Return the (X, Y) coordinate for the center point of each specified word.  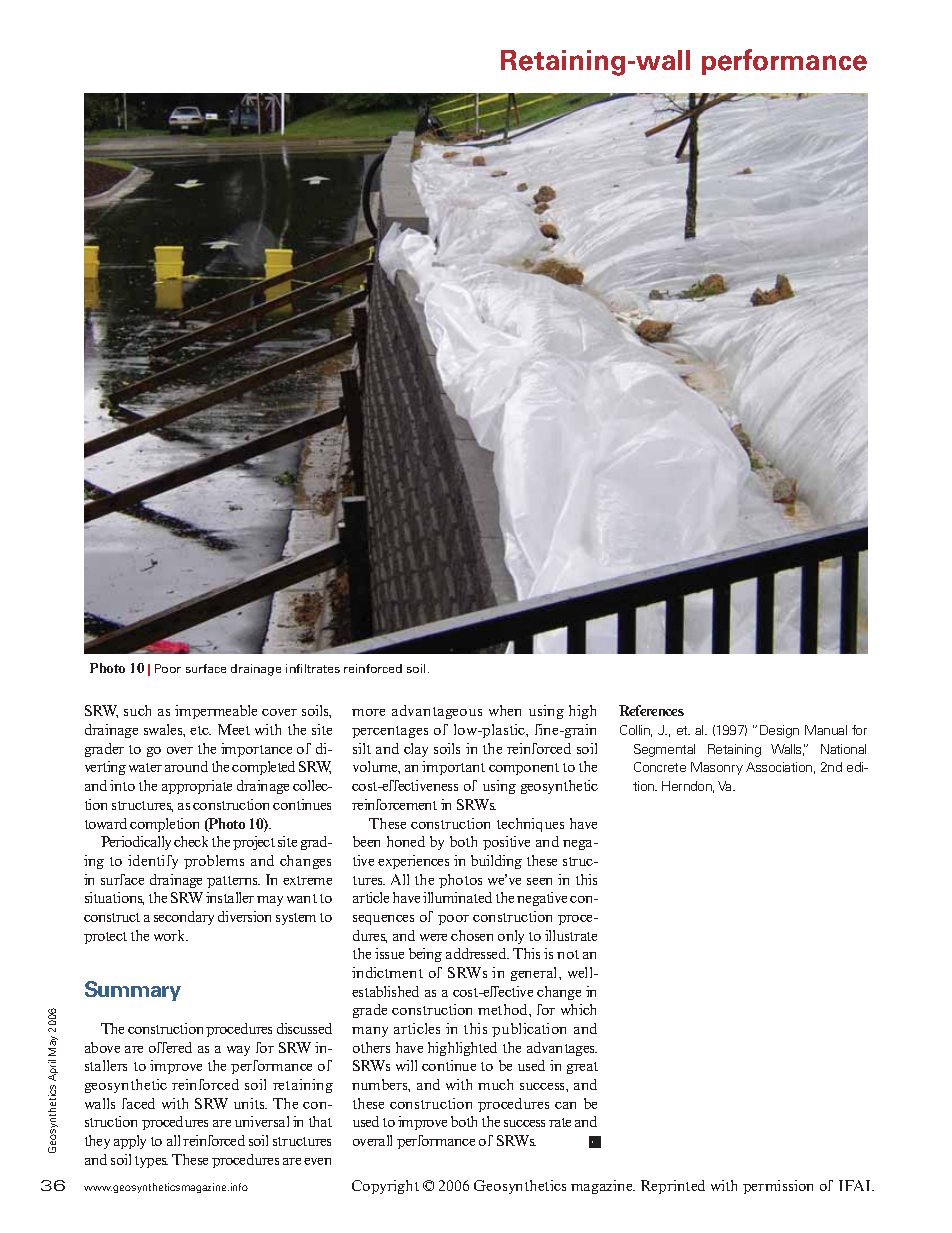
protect (105, 938)
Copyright (385, 1187)
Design (779, 731)
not (568, 954)
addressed (477, 953)
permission (778, 1187)
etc (200, 730)
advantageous (437, 712)
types (151, 1162)
